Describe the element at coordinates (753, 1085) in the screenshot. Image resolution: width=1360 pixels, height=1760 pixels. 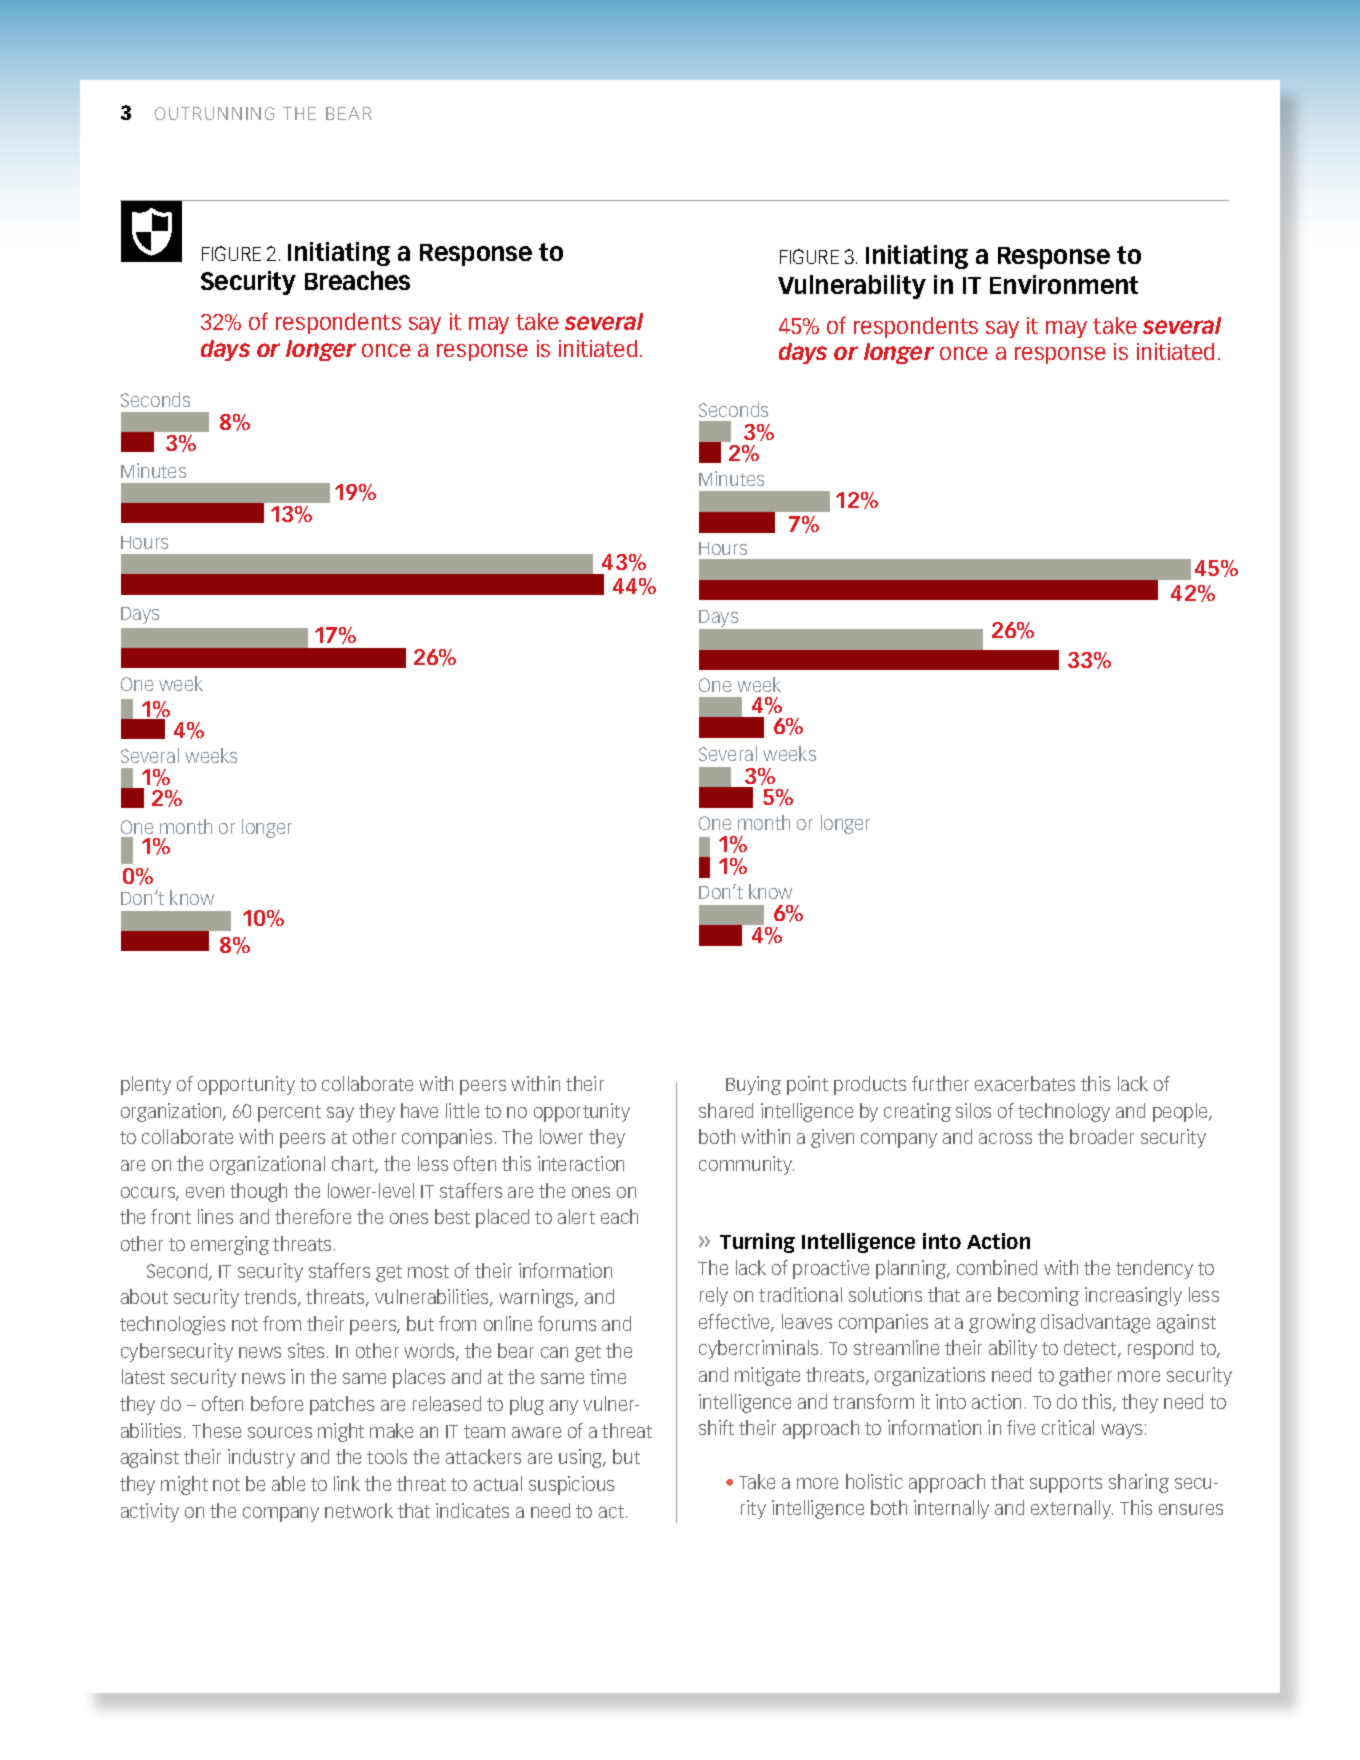
I see `Buying` at that location.
